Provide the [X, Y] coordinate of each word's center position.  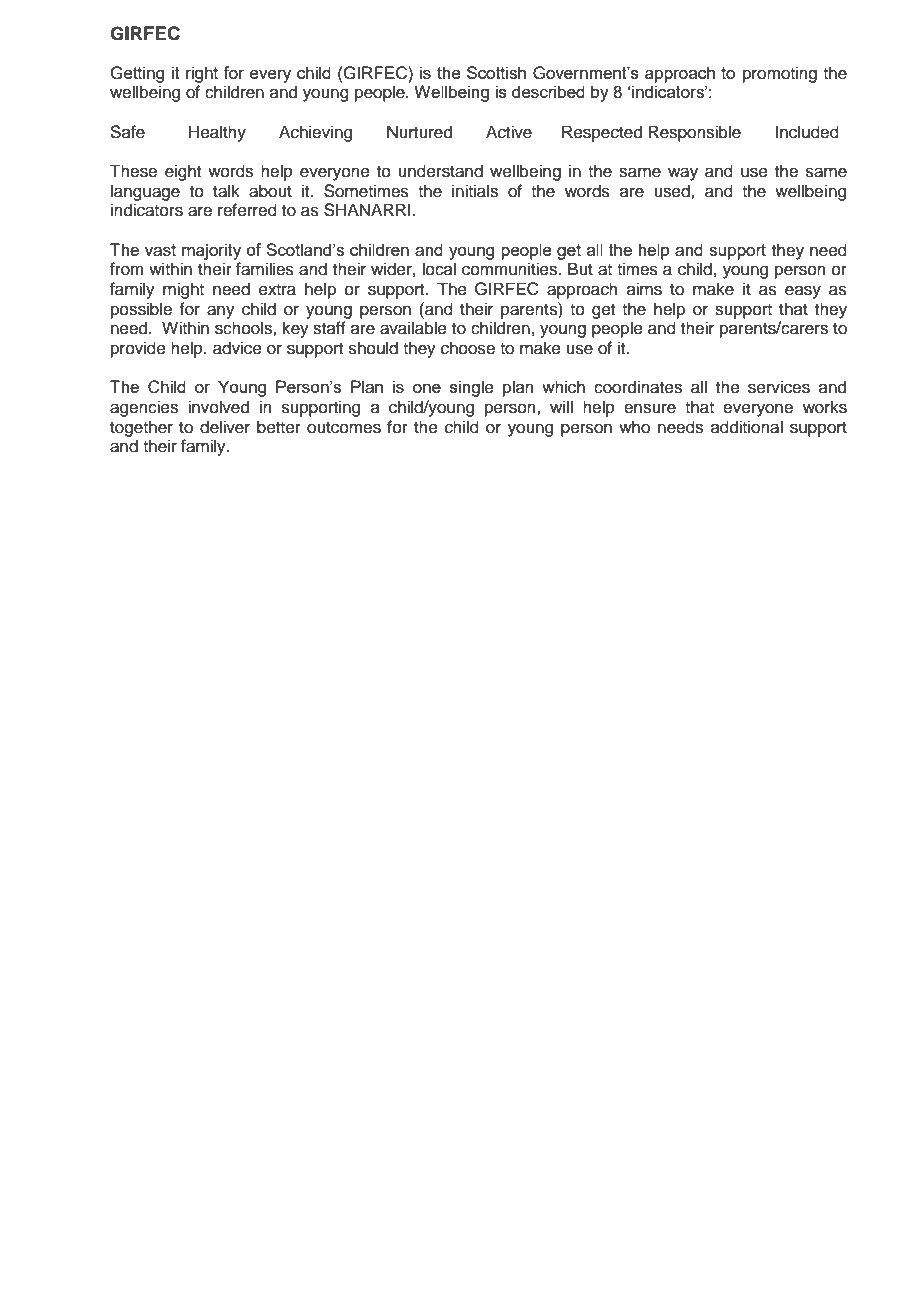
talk [226, 191]
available [413, 328]
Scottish [496, 72]
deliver [225, 427]
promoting [780, 74]
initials [475, 191]
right [202, 74]
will [561, 406]
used [673, 191]
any [221, 312]
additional [747, 427]
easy [803, 292]
